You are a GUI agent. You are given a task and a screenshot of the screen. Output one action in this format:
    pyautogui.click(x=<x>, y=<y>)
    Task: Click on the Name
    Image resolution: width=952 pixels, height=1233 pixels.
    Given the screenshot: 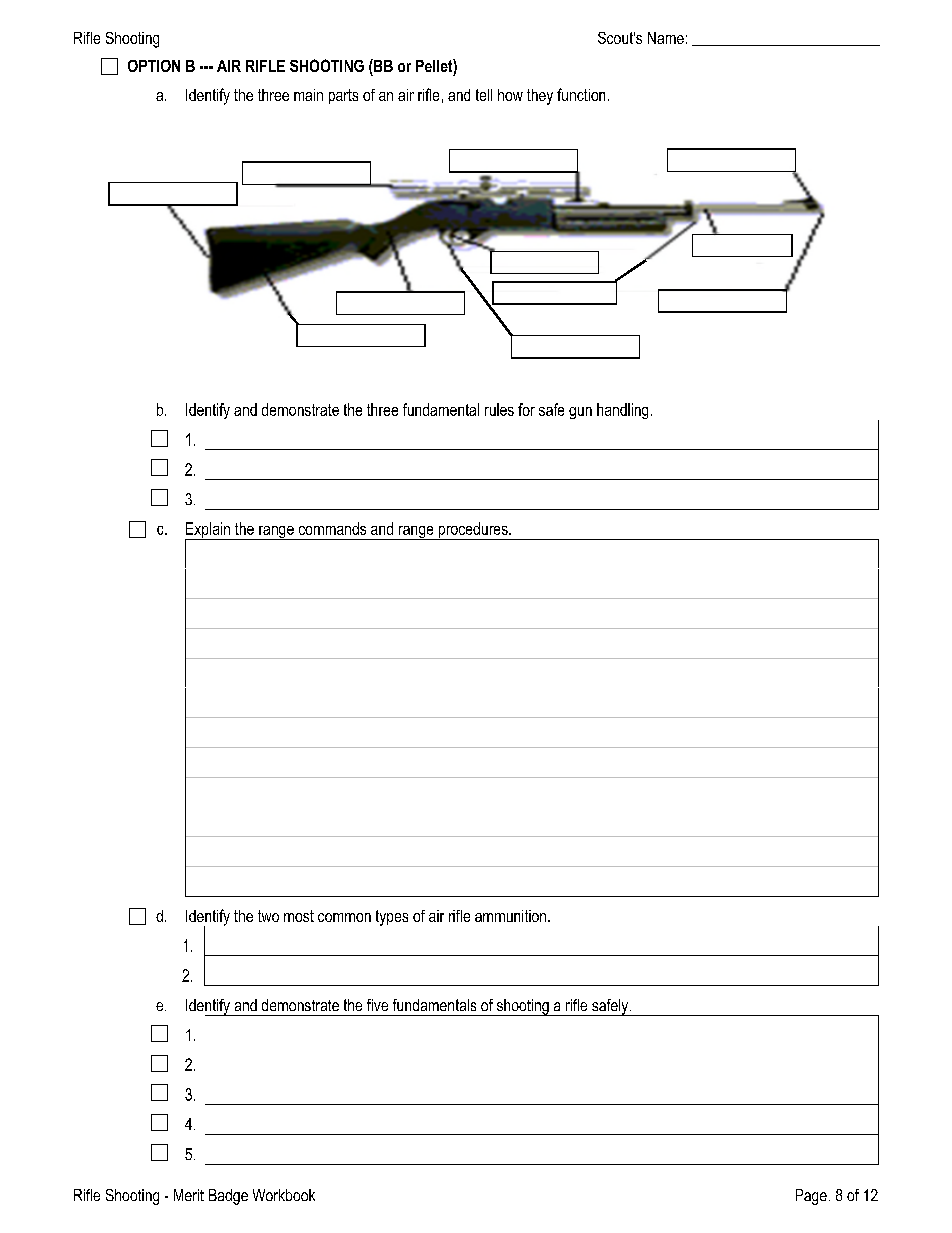 What is the action you would take?
    pyautogui.click(x=666, y=38)
